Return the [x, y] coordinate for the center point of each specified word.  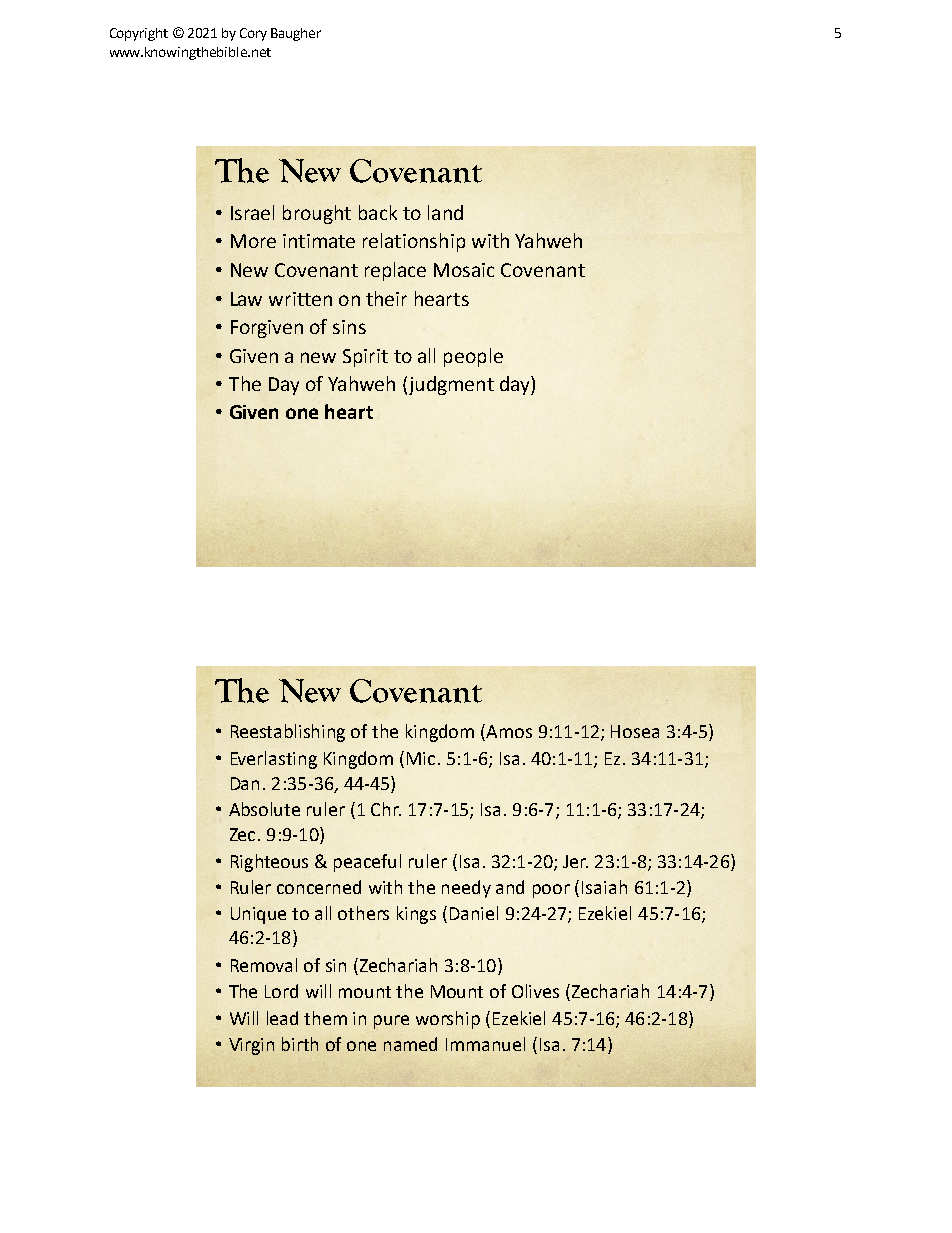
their [386, 298]
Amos [509, 731]
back [378, 212]
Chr [386, 809]
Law [246, 299]
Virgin [251, 1046]
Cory [253, 34]
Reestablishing [288, 733]
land [445, 212]
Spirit [365, 358]
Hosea [635, 731]
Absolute [264, 809]
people [473, 357]
